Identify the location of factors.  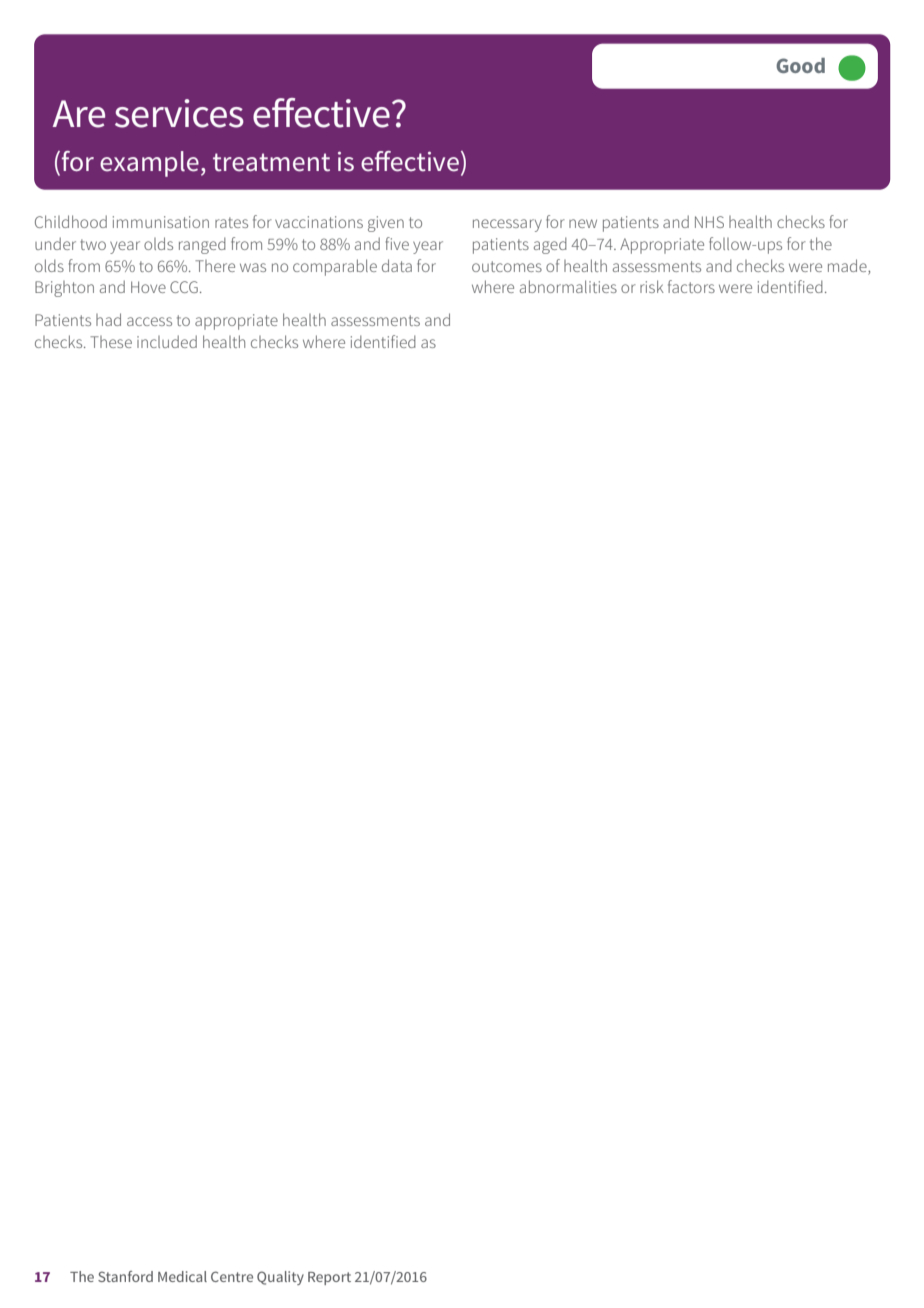
(691, 286).
